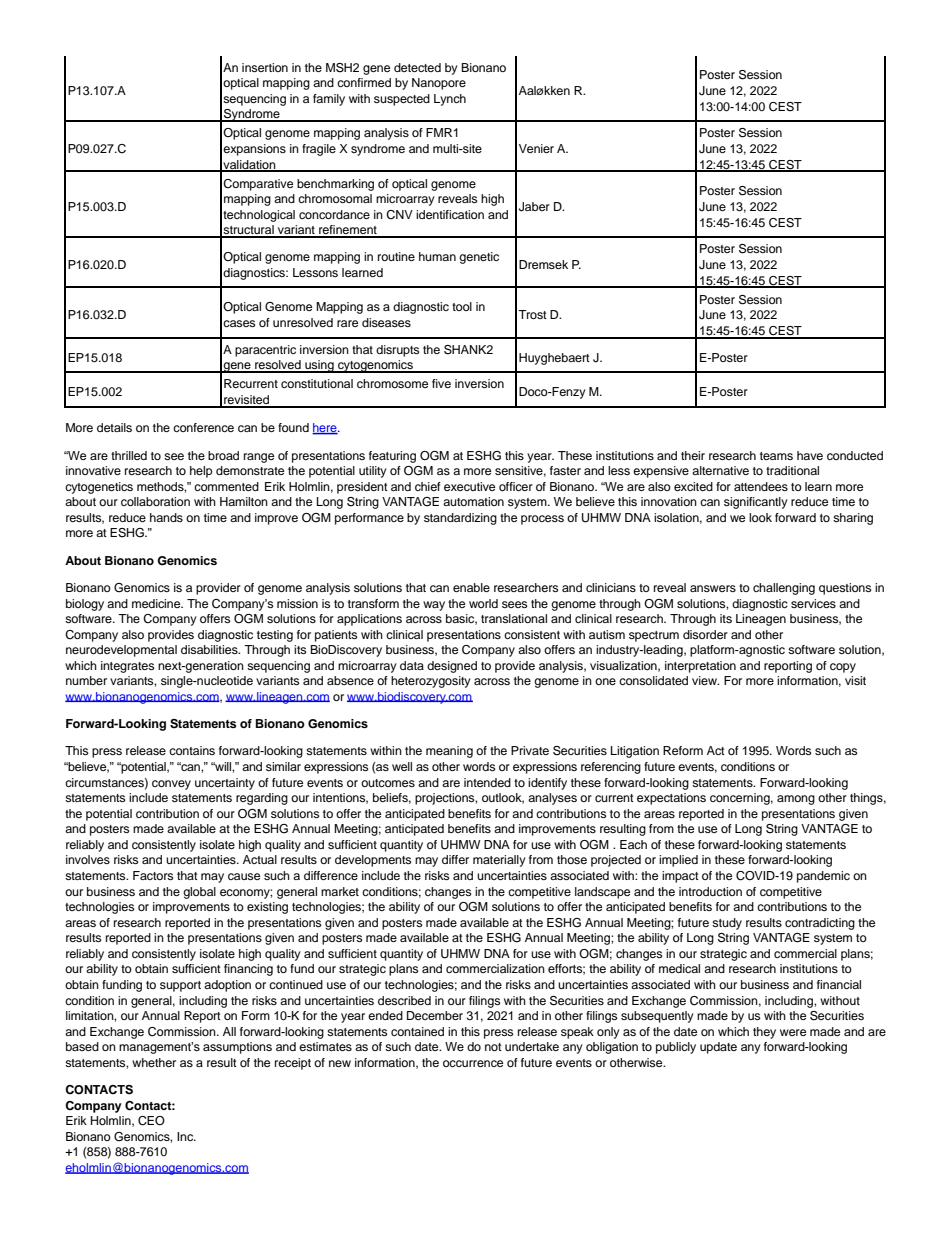  What do you see at coordinates (127, 667) in the document?
I see `integrates` at bounding box center [127, 667].
